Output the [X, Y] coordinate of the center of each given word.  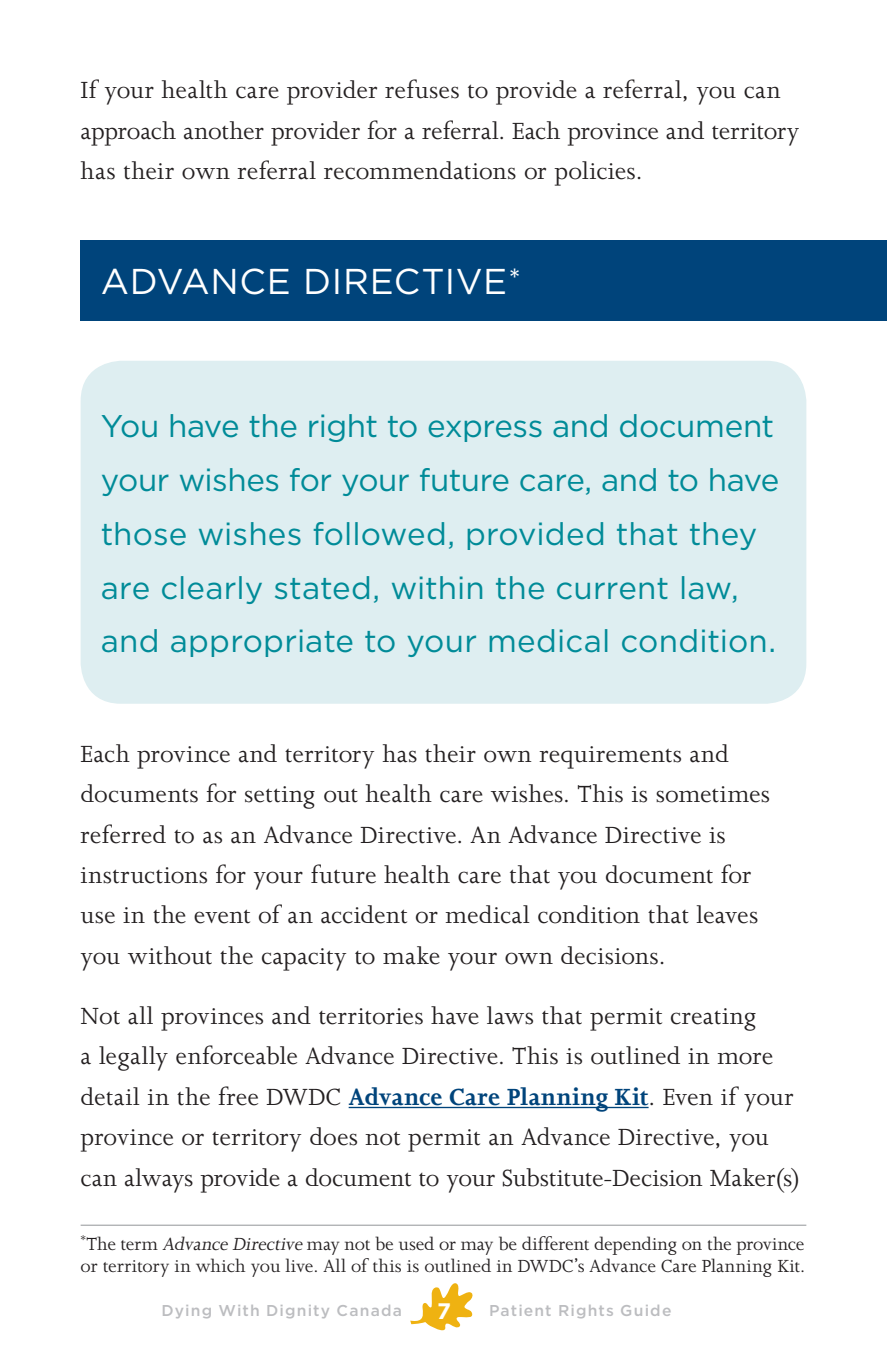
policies [594, 173]
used [416, 1243]
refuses [422, 89]
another [224, 130]
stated [322, 588]
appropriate [262, 643]
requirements [610, 757]
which [220, 1265]
